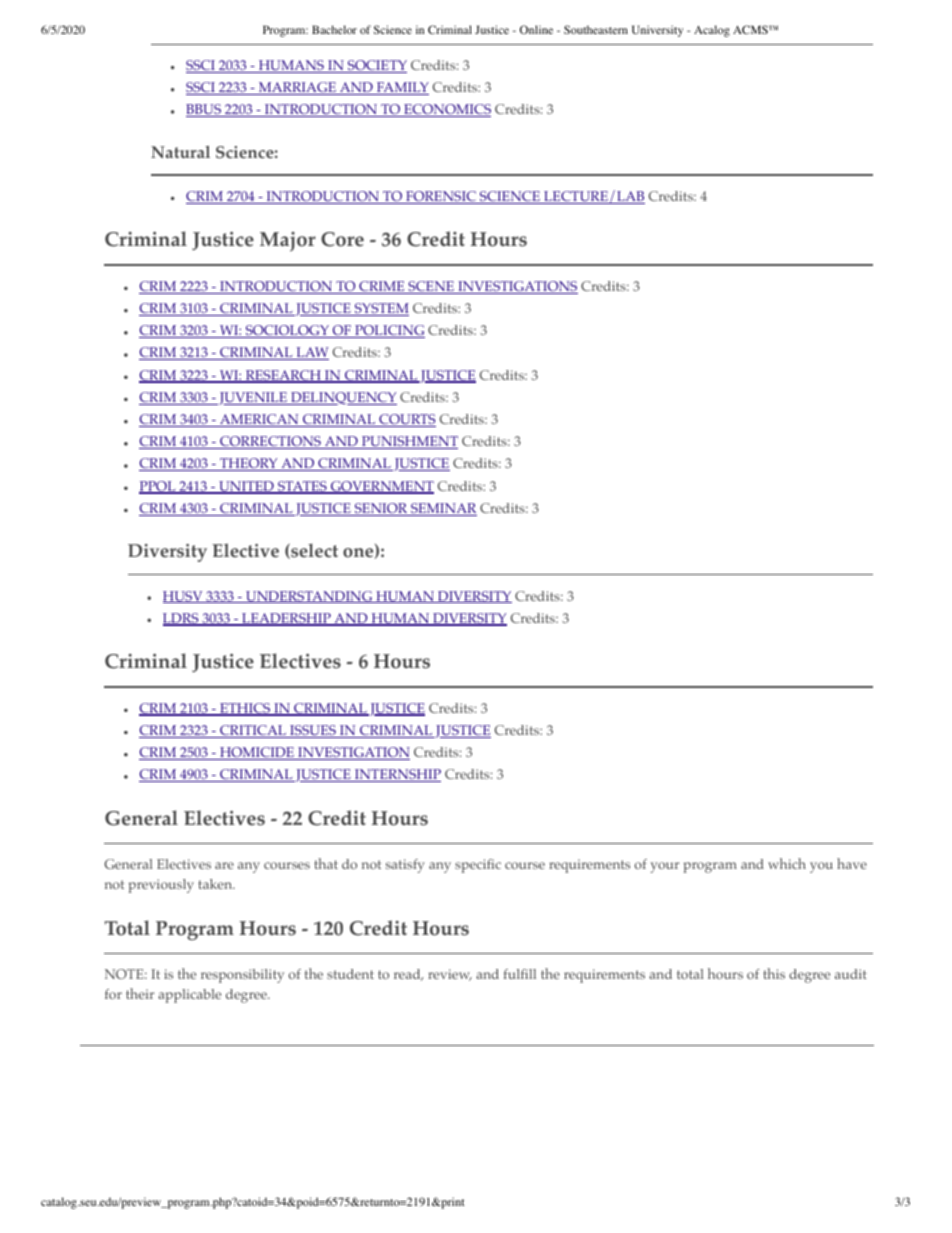 This screenshot has height=1233, width=952. I want to click on MARRIAGE, so click(297, 88).
